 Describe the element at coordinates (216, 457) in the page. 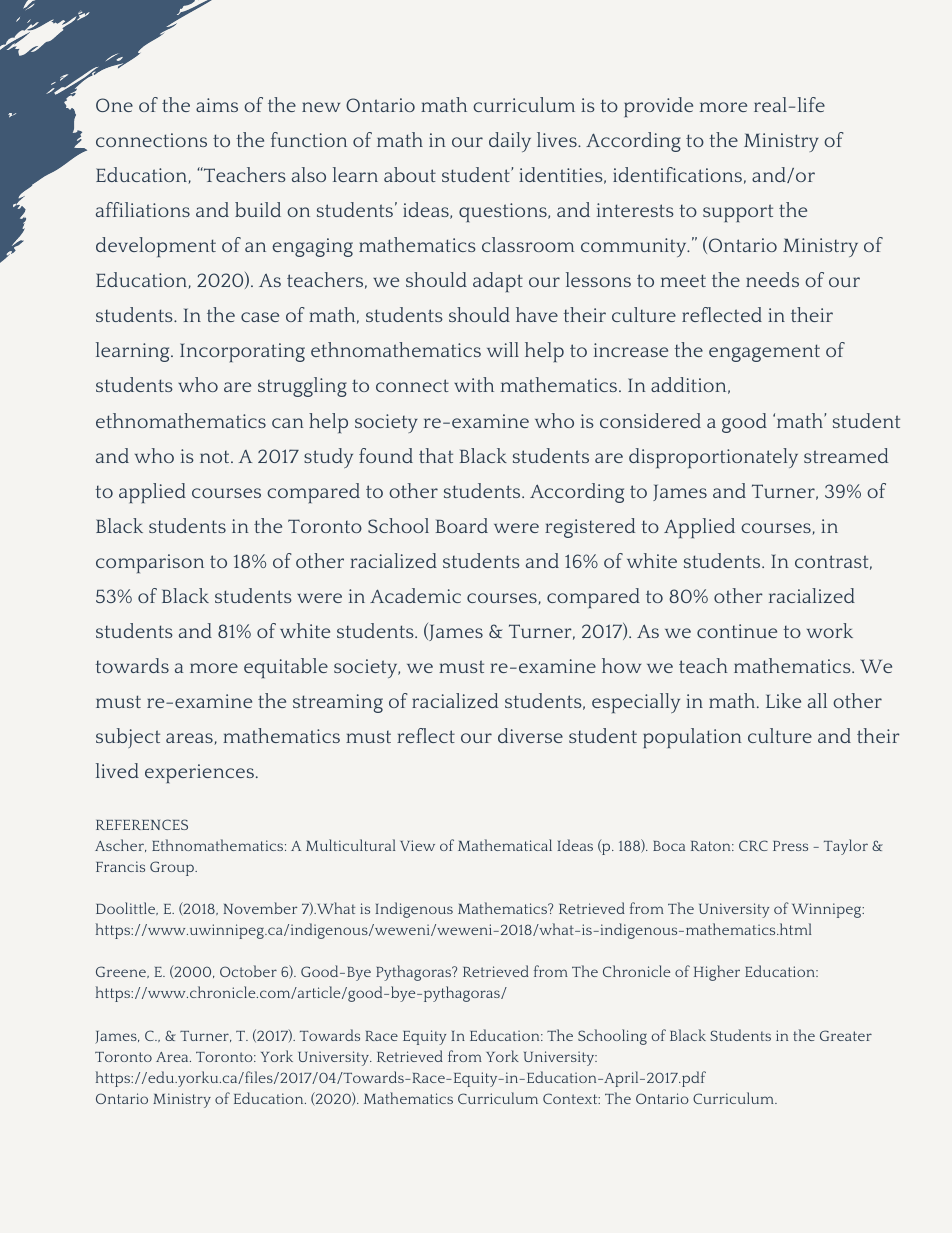

I see `not` at that location.
